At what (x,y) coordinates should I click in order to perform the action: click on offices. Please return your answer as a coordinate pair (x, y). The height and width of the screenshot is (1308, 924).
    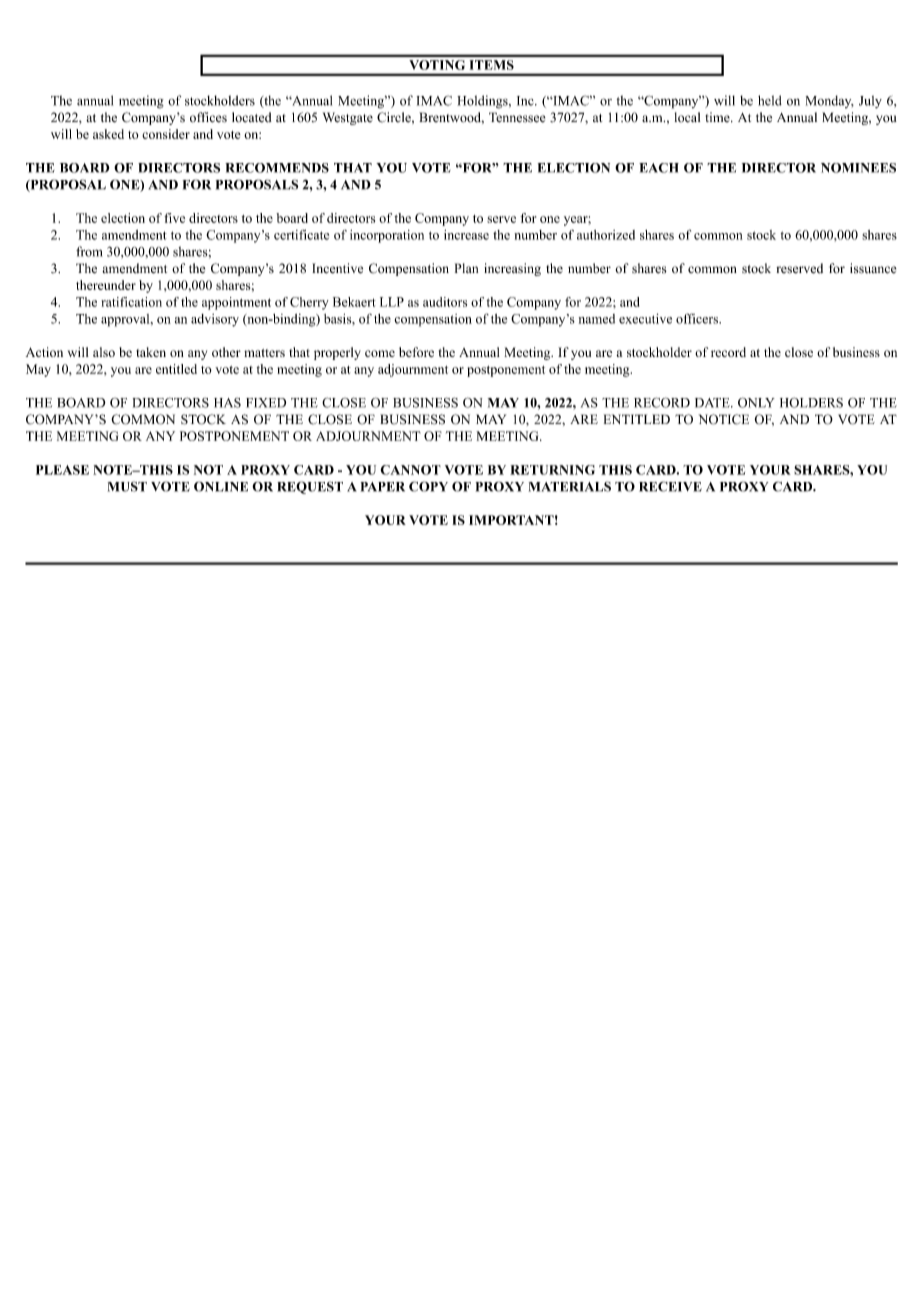
    Looking at the image, I should click on (208, 117).
